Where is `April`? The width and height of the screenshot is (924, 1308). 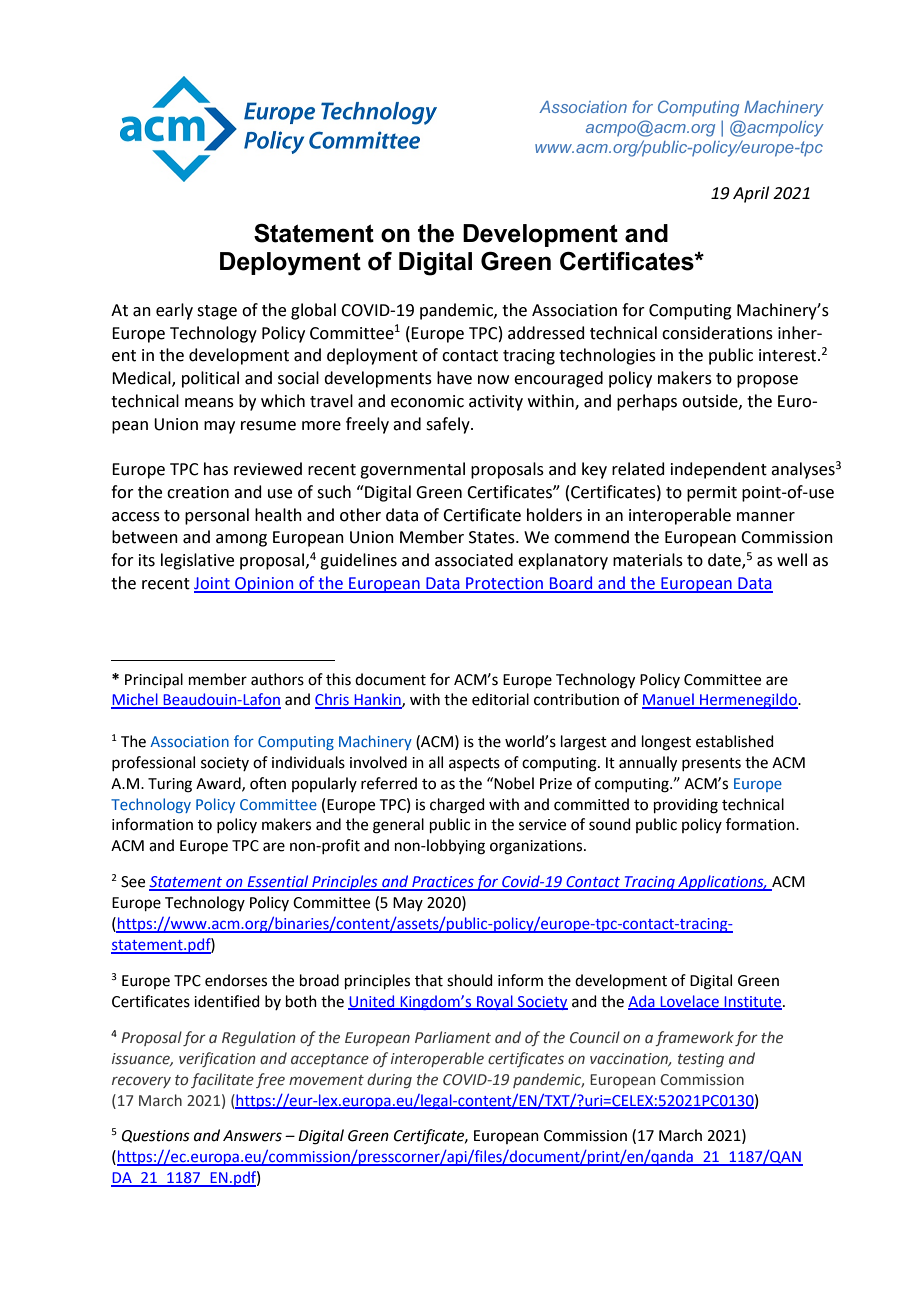 April is located at coordinates (751, 194).
